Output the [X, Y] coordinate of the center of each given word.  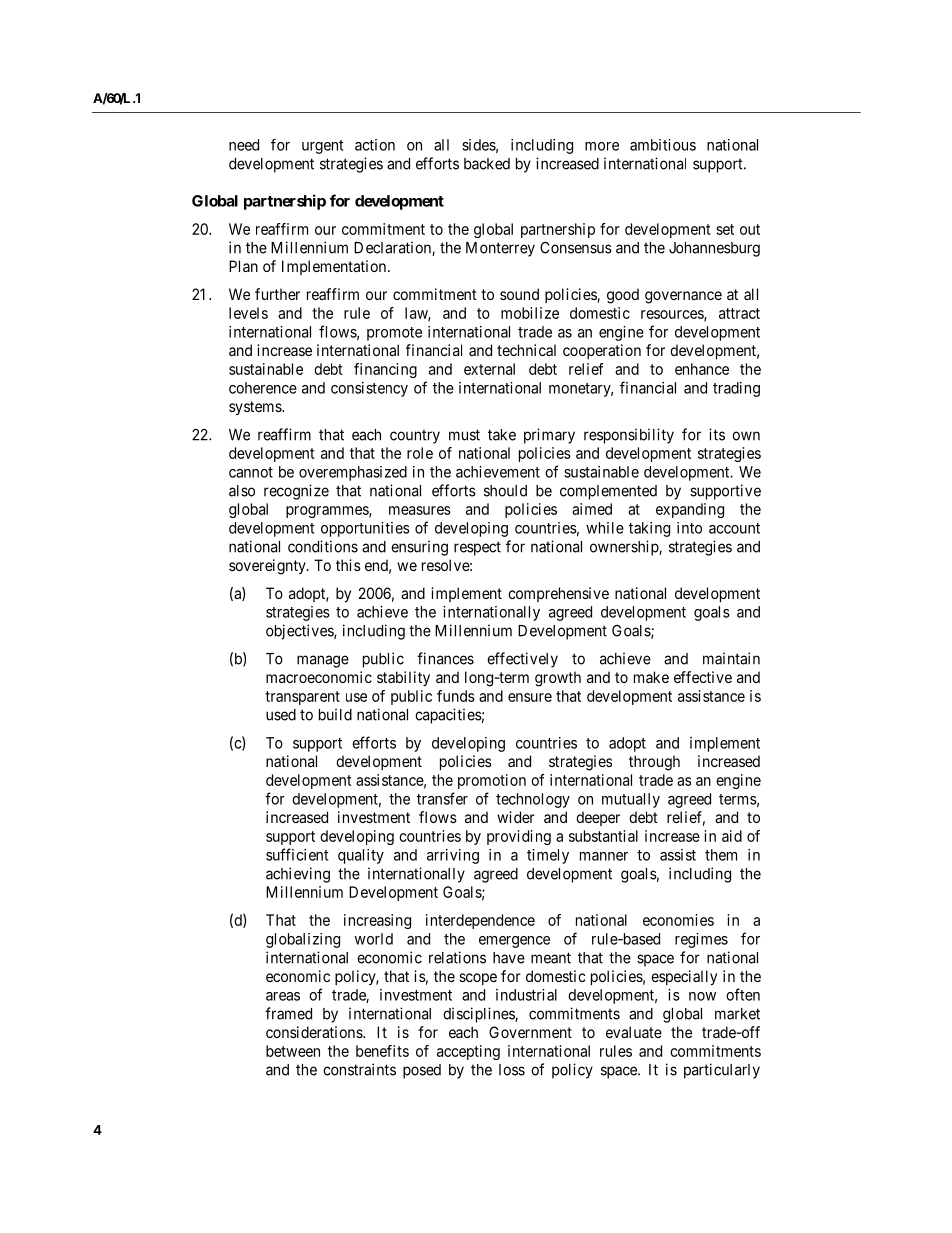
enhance [702, 369]
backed [487, 164]
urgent [322, 147]
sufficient [297, 854]
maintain [731, 658]
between [293, 1051]
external [489, 369]
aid [732, 836]
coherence [263, 388]
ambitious [663, 145]
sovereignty [268, 567]
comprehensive [558, 594]
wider [516, 817]
